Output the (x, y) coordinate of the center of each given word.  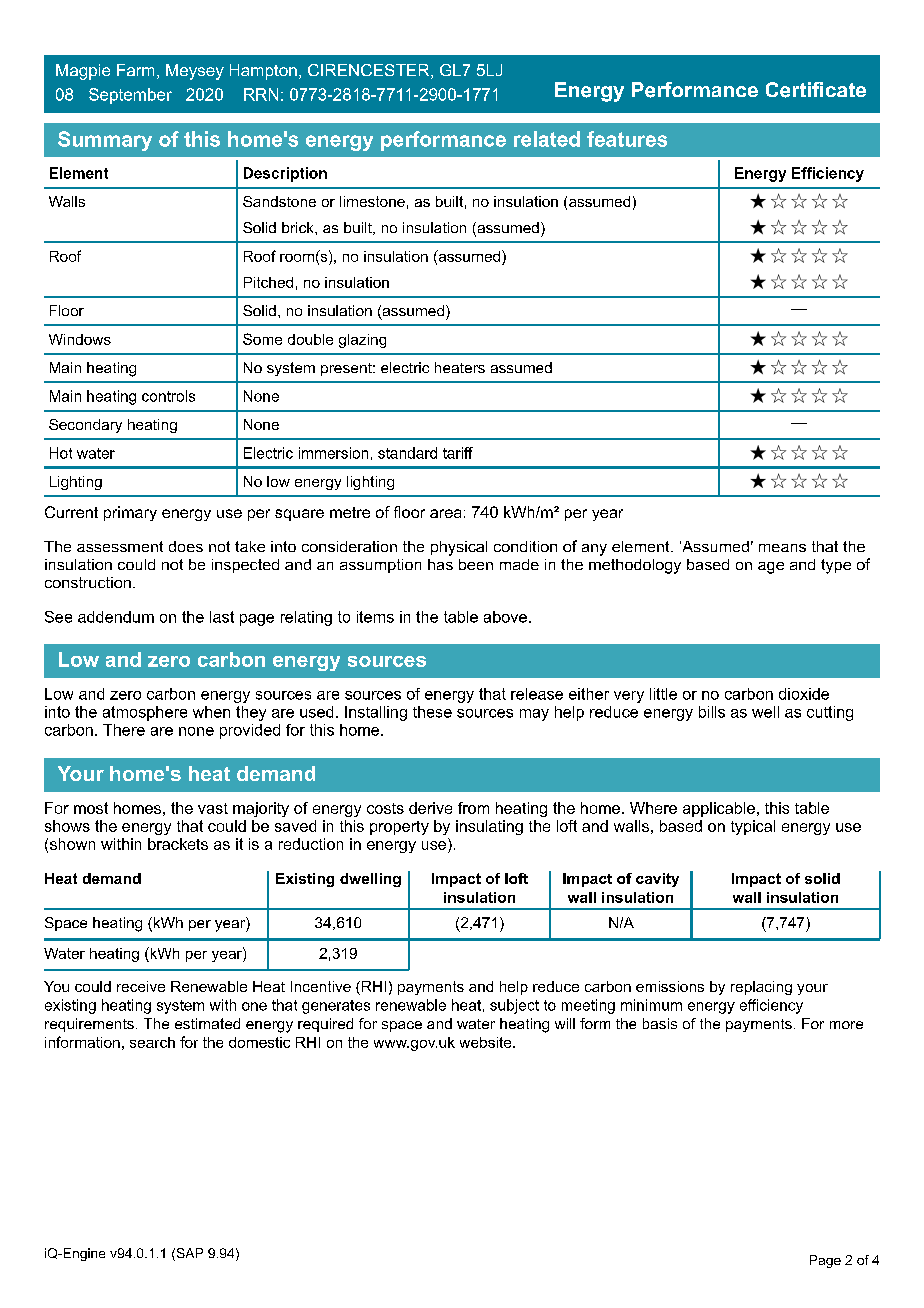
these (432, 712)
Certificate (816, 90)
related (547, 139)
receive (141, 986)
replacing (761, 988)
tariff (458, 453)
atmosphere (145, 713)
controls (168, 396)
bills (712, 712)
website (487, 1042)
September (130, 96)
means (782, 548)
